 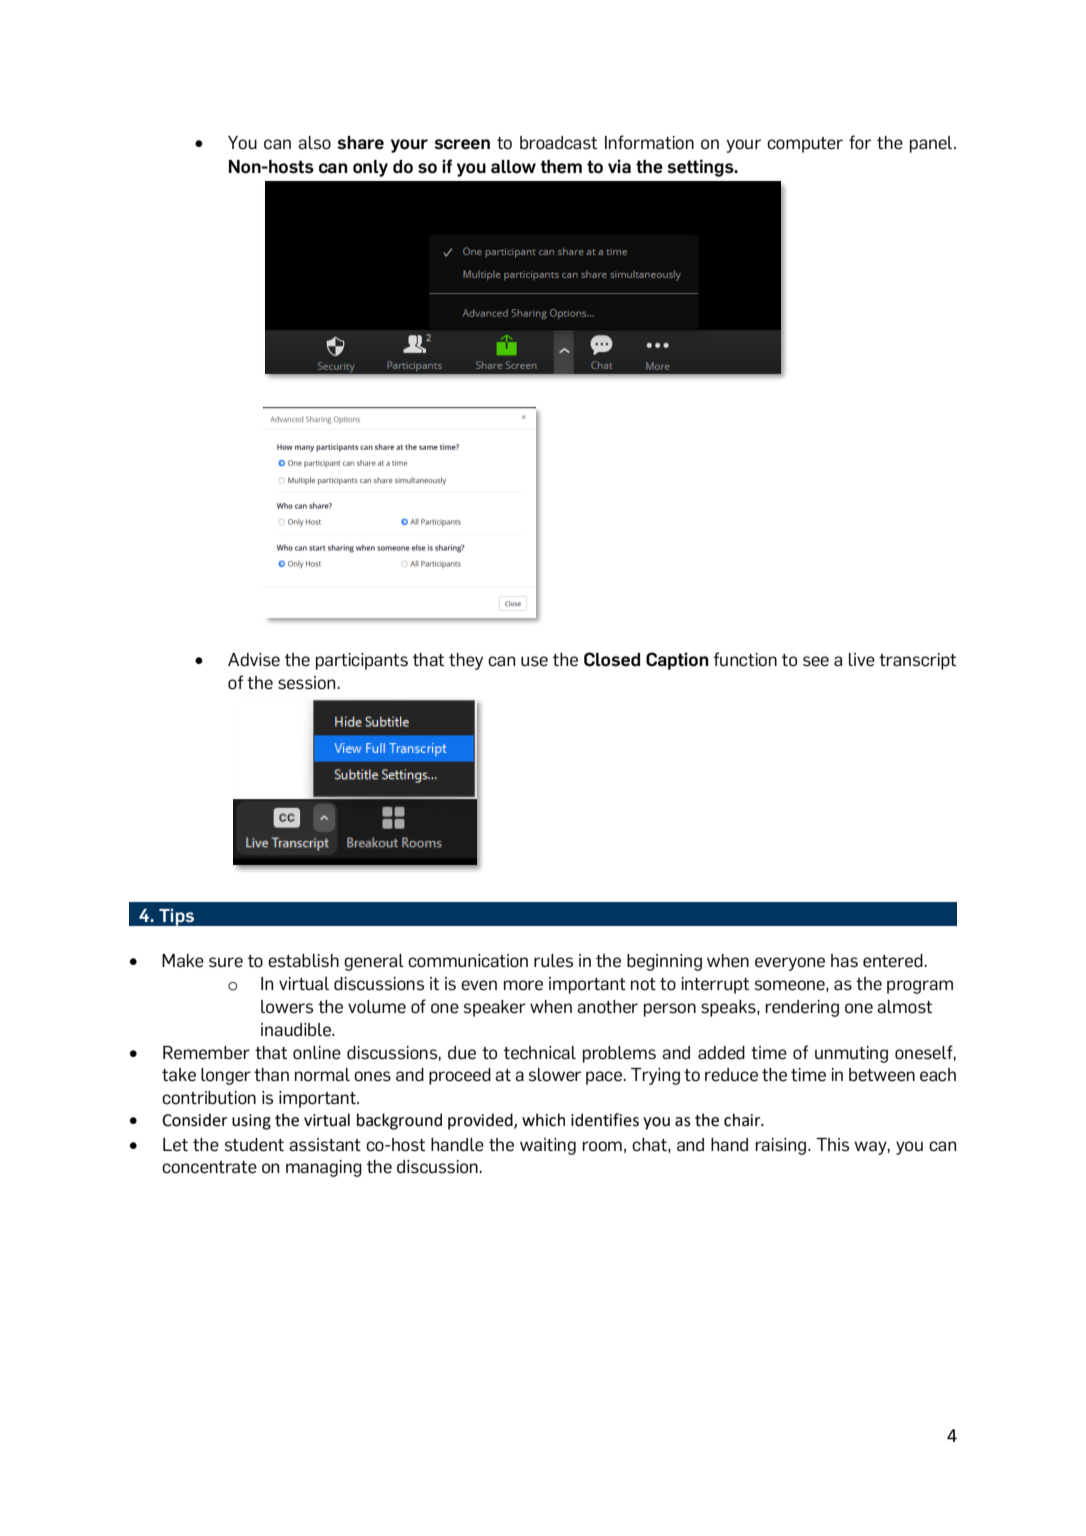 What do you see at coordinates (254, 1145) in the screenshot?
I see `student` at bounding box center [254, 1145].
